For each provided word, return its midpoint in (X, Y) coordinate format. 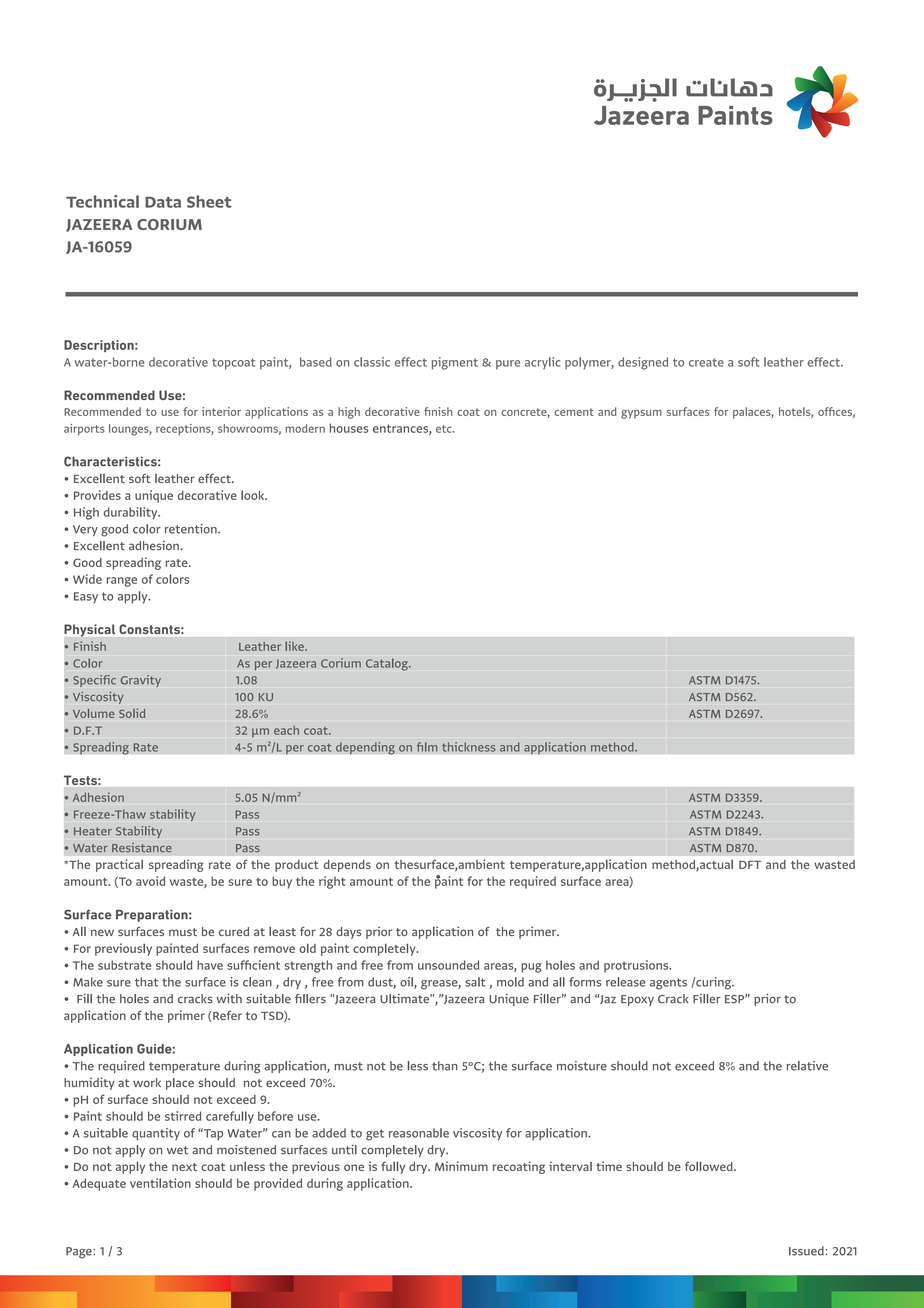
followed (710, 1166)
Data (163, 202)
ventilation (160, 1183)
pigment (455, 363)
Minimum (461, 1166)
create (706, 362)
